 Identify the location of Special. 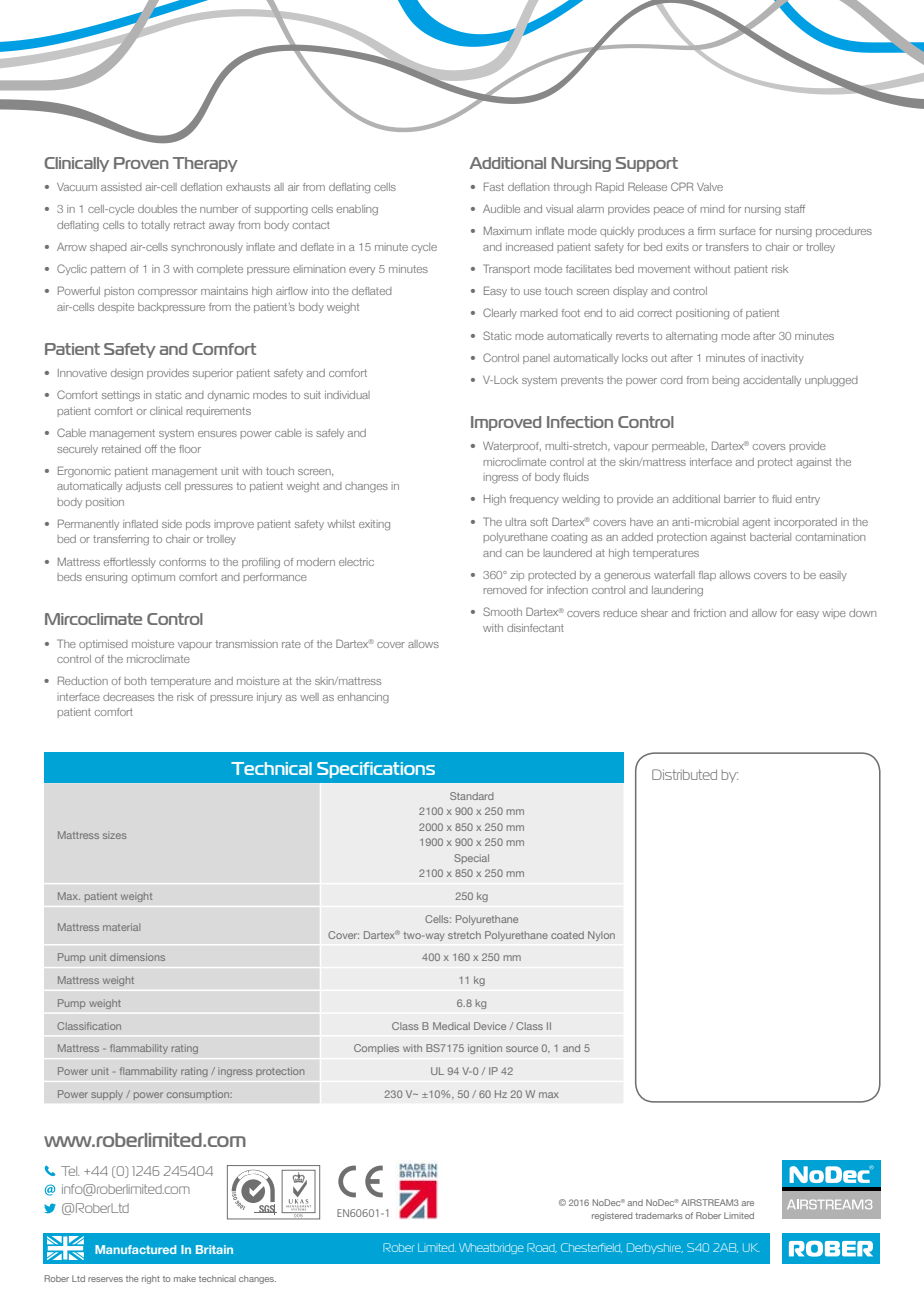
(471, 859).
